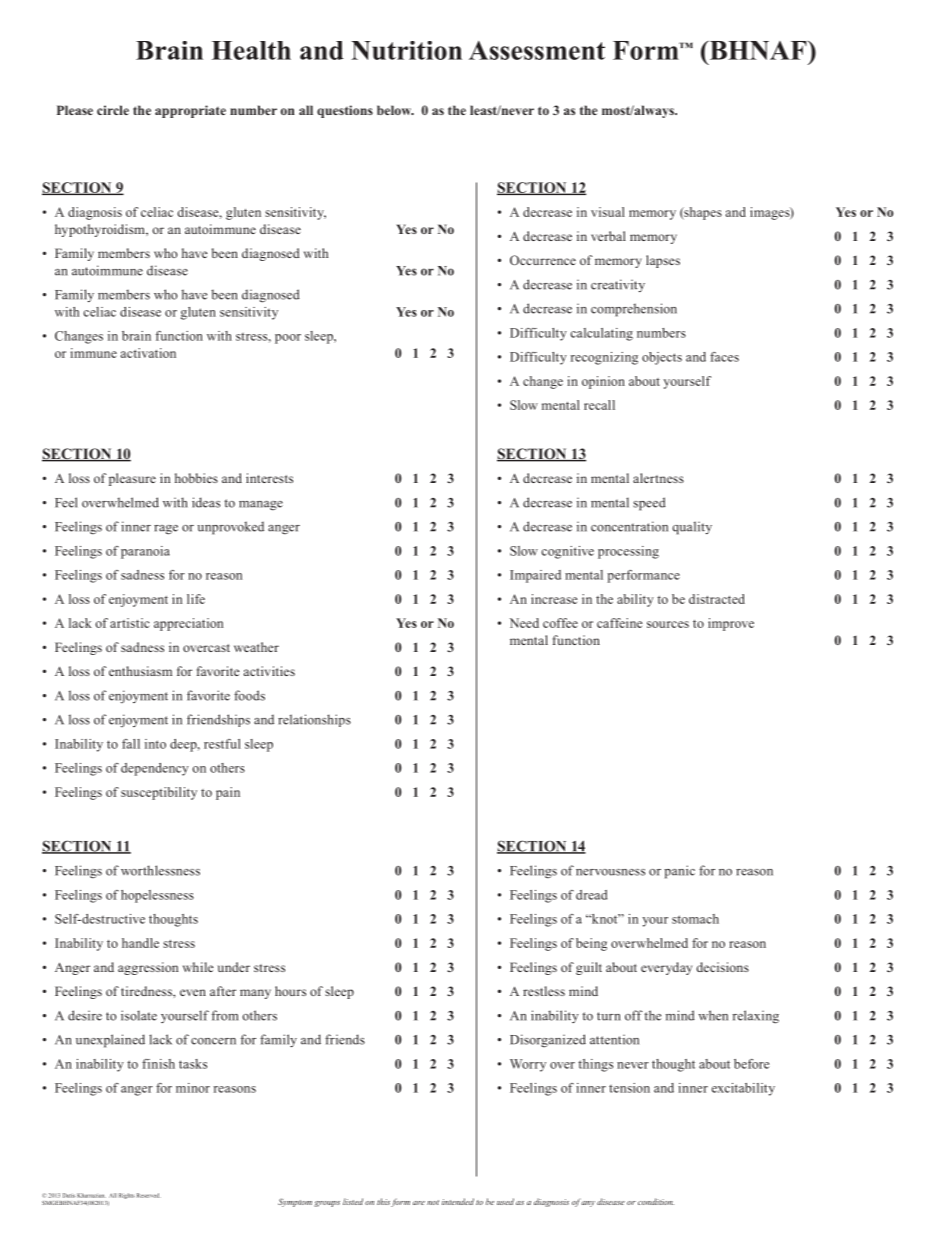 The width and height of the page is (952, 1233). I want to click on interests, so click(269, 478).
